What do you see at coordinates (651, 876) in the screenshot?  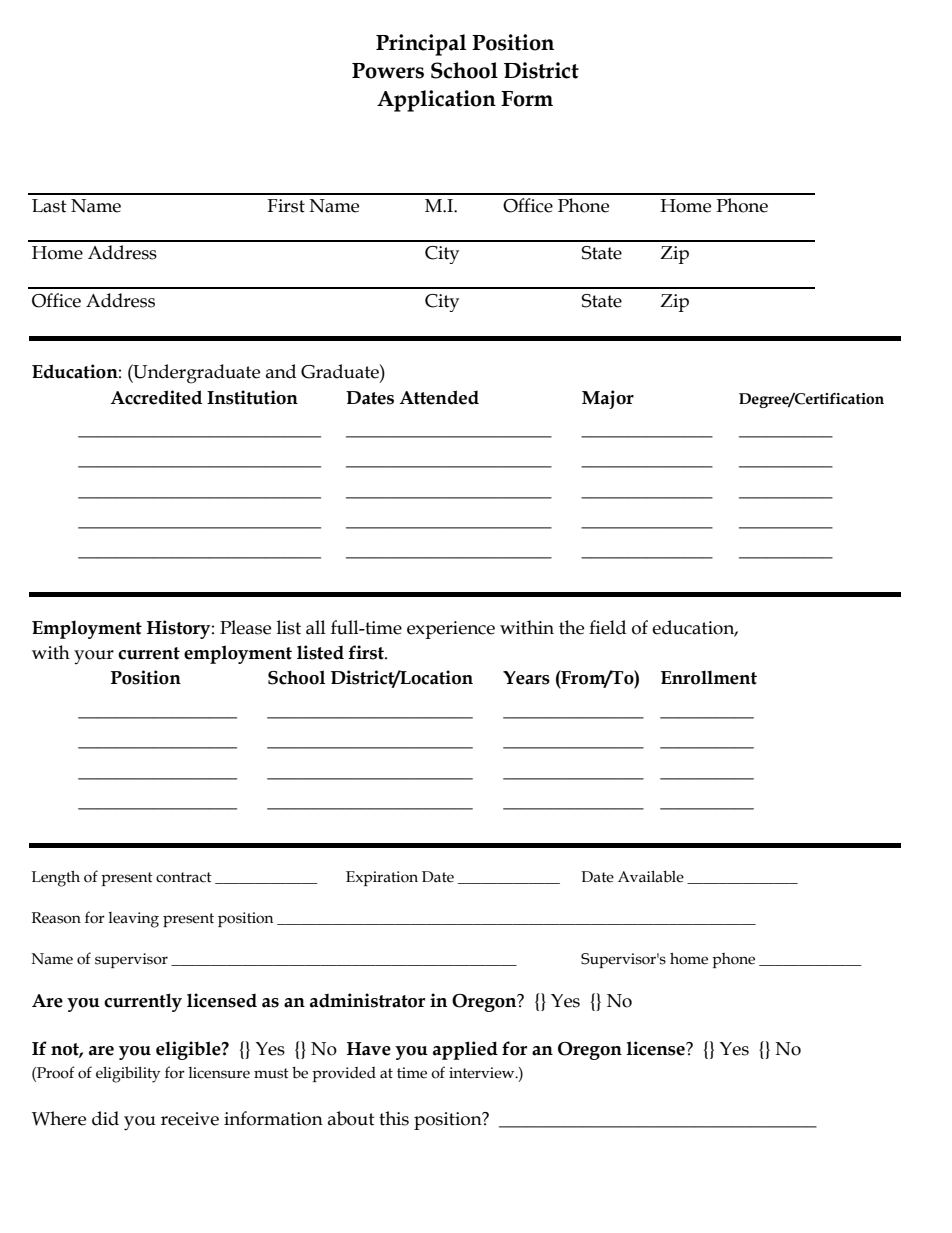 I see `Available` at bounding box center [651, 876].
